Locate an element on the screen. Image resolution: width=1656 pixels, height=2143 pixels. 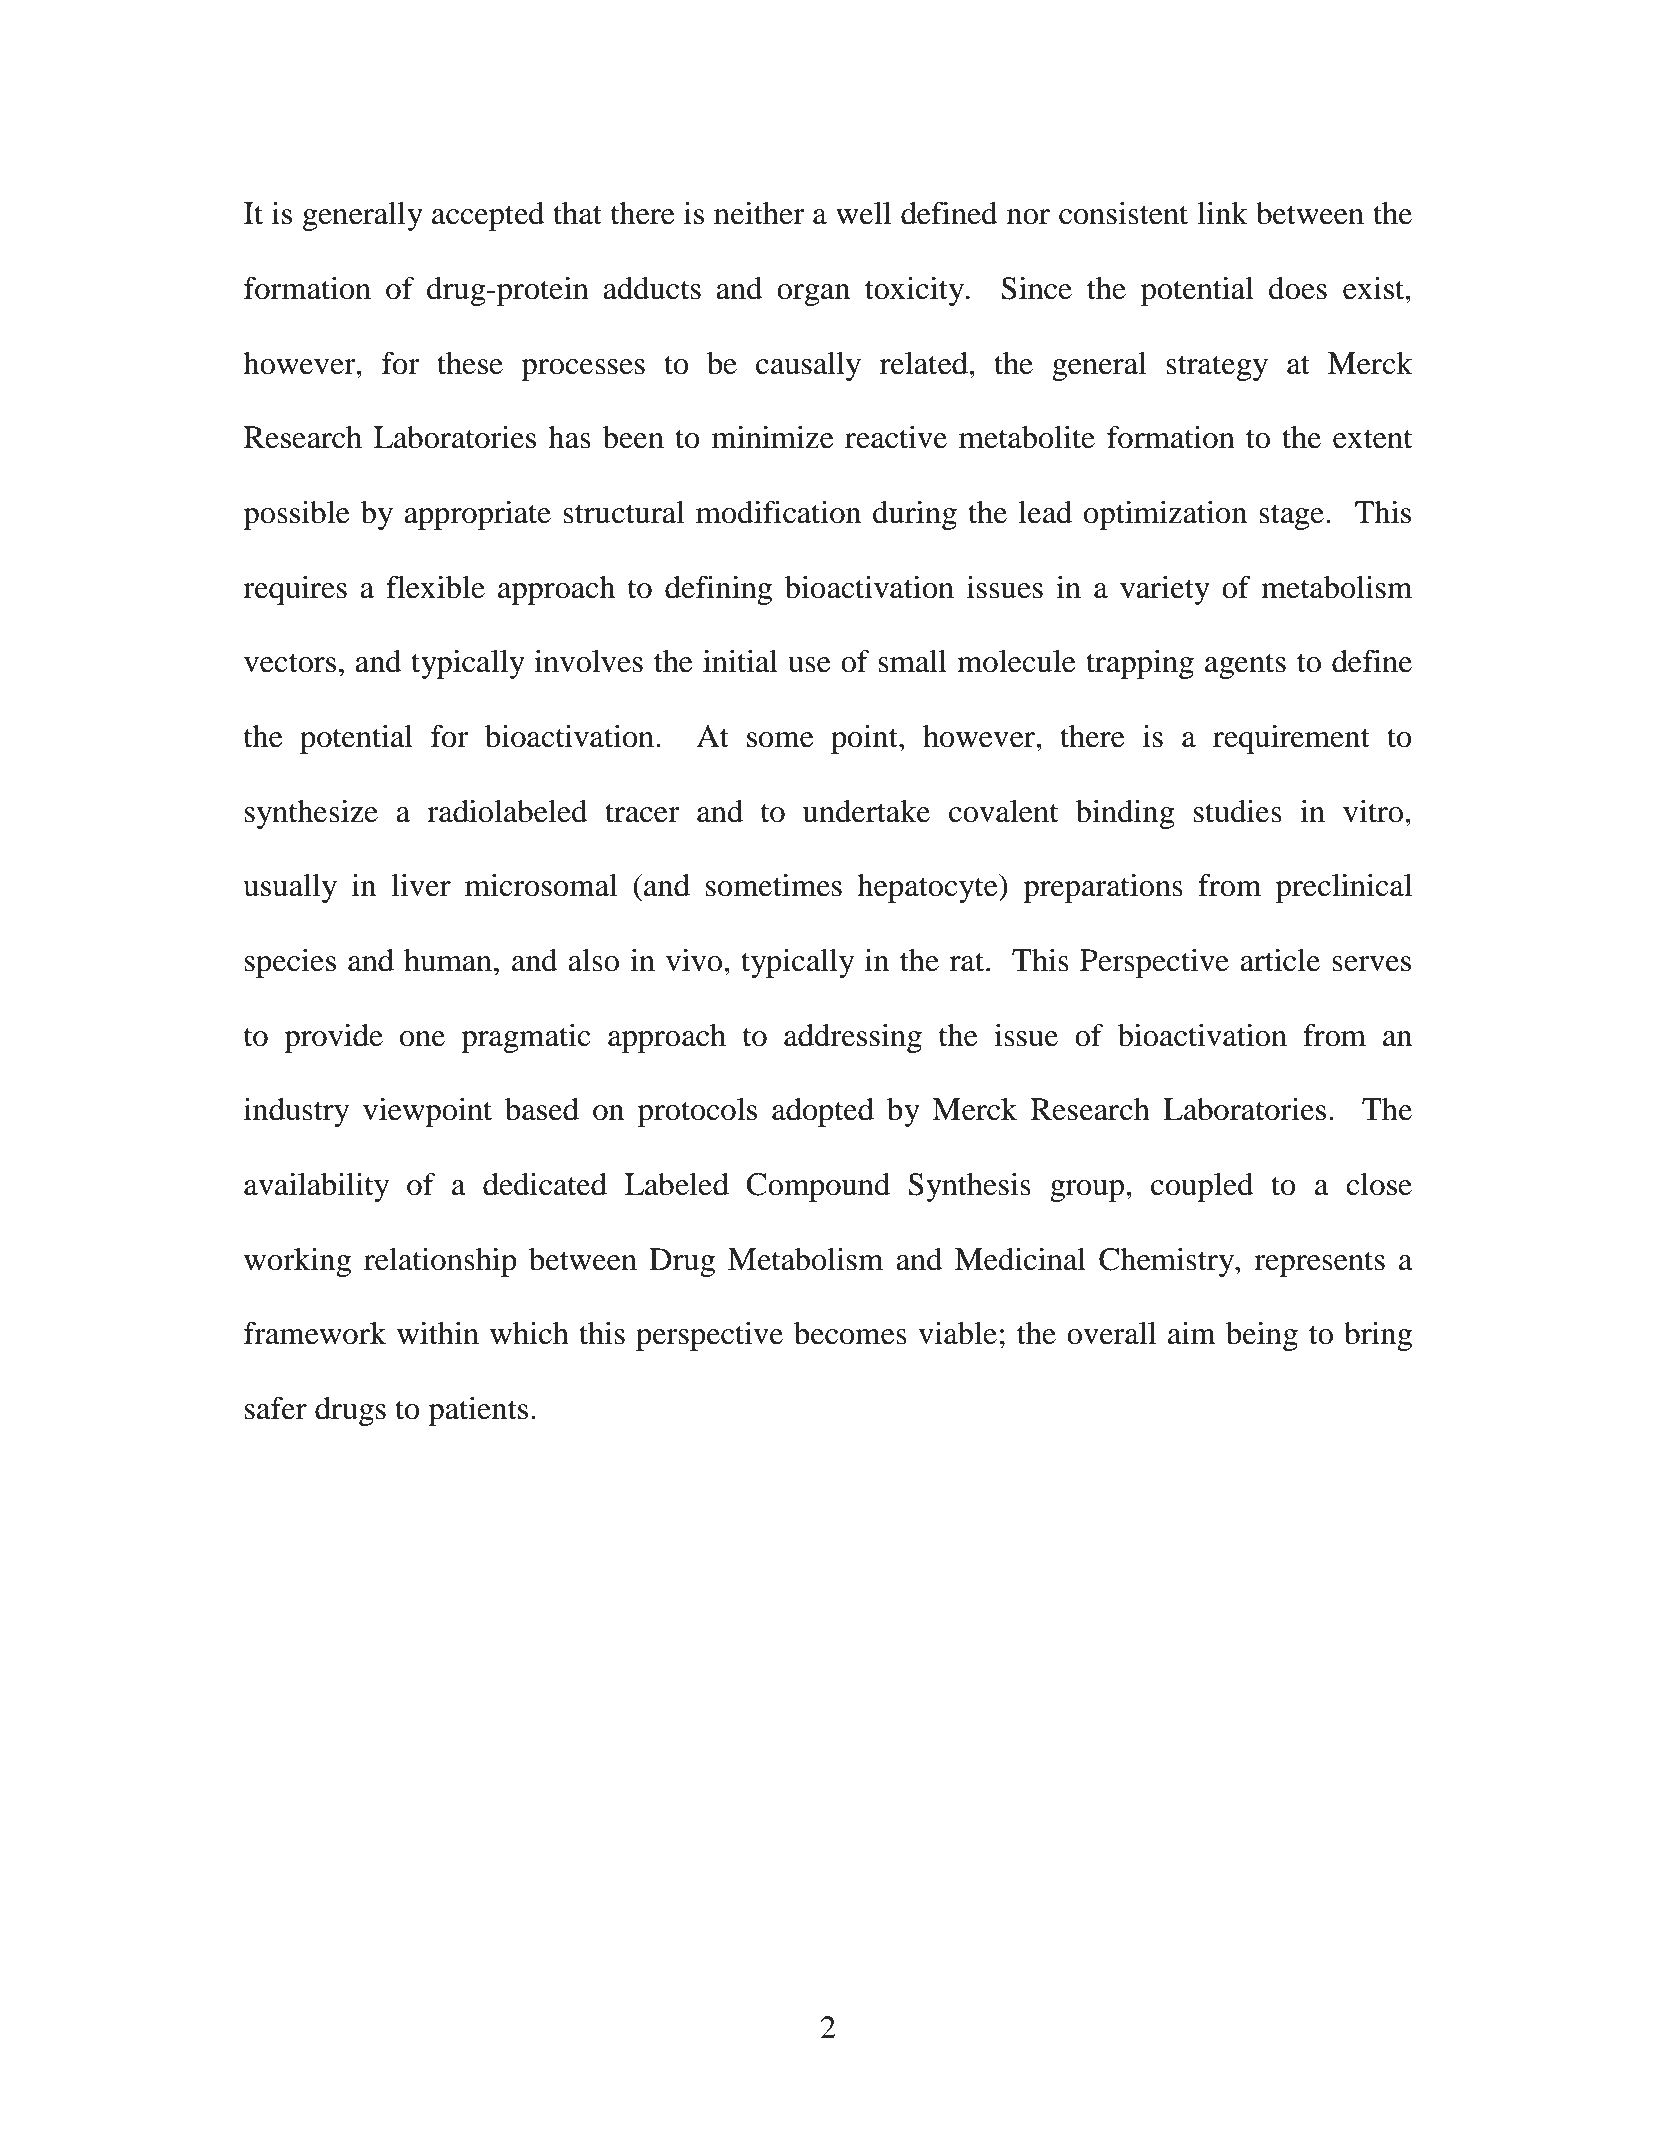
well is located at coordinates (863, 213).
